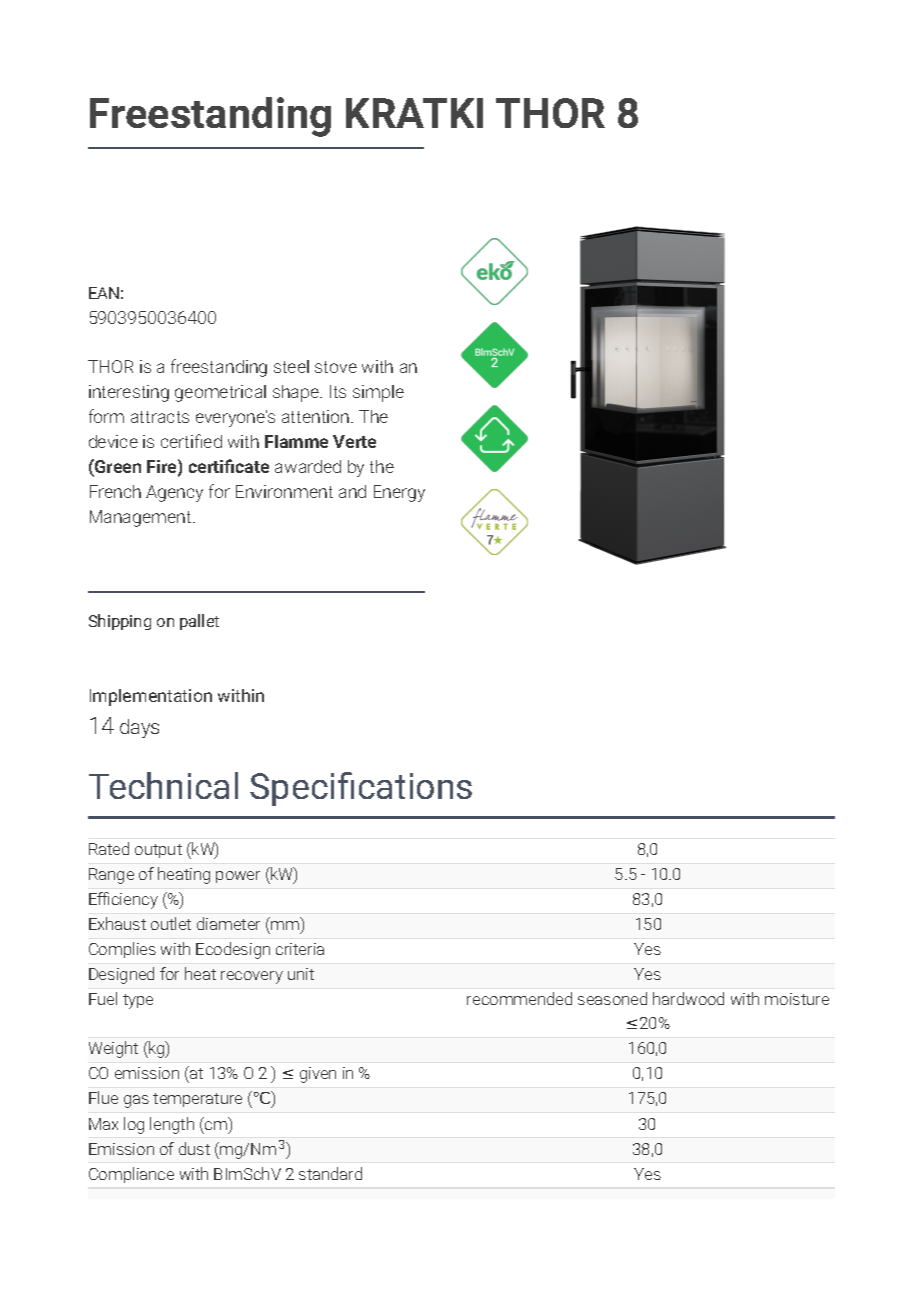 The width and height of the screenshot is (924, 1308). I want to click on Its, so click(338, 391).
